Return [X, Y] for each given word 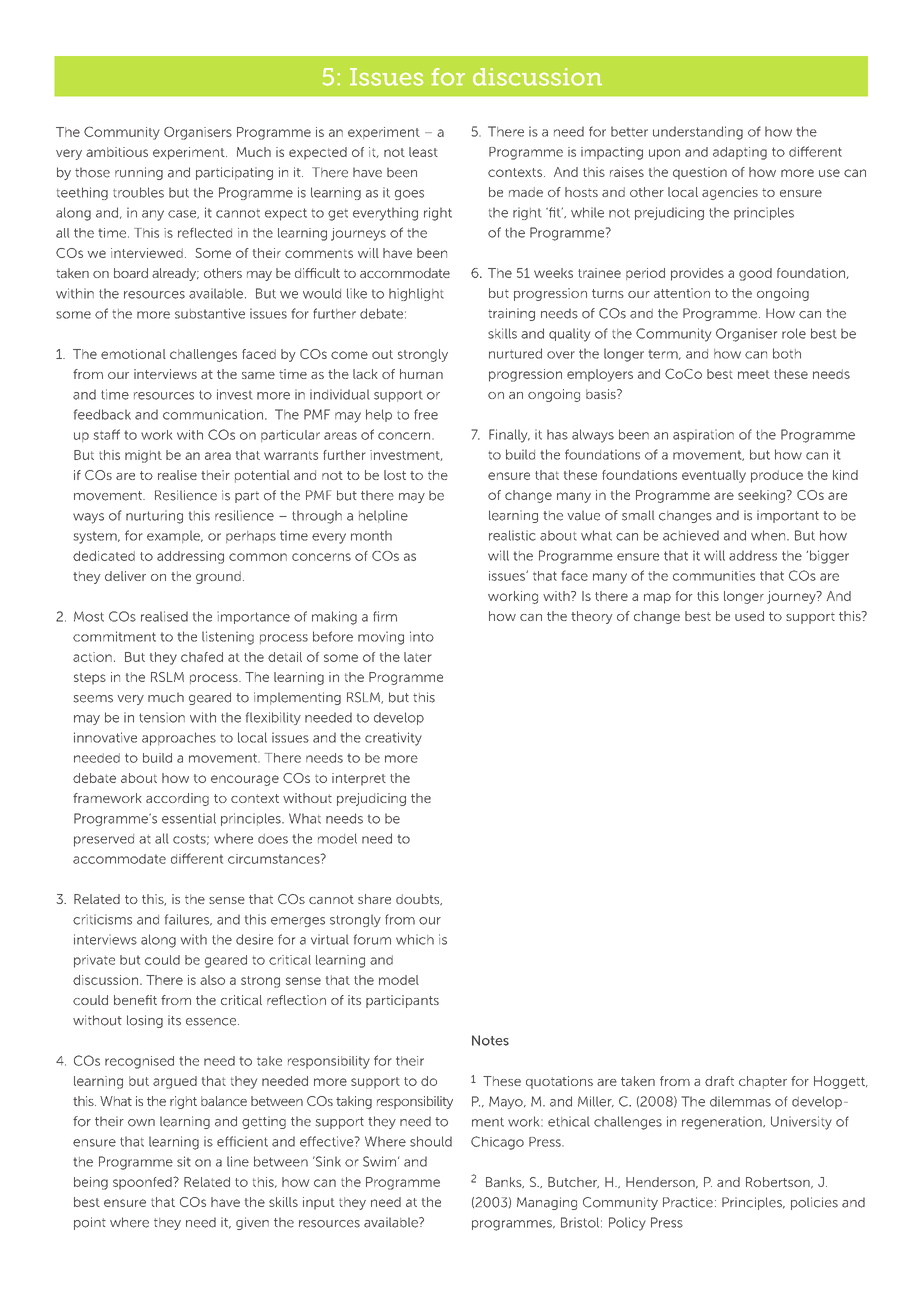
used [749, 616]
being [91, 1183]
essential [189, 818]
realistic [512, 535]
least [423, 152]
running [139, 173]
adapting [740, 153]
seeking [761, 496]
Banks [505, 1182]
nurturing [154, 517]
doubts [419, 899]
